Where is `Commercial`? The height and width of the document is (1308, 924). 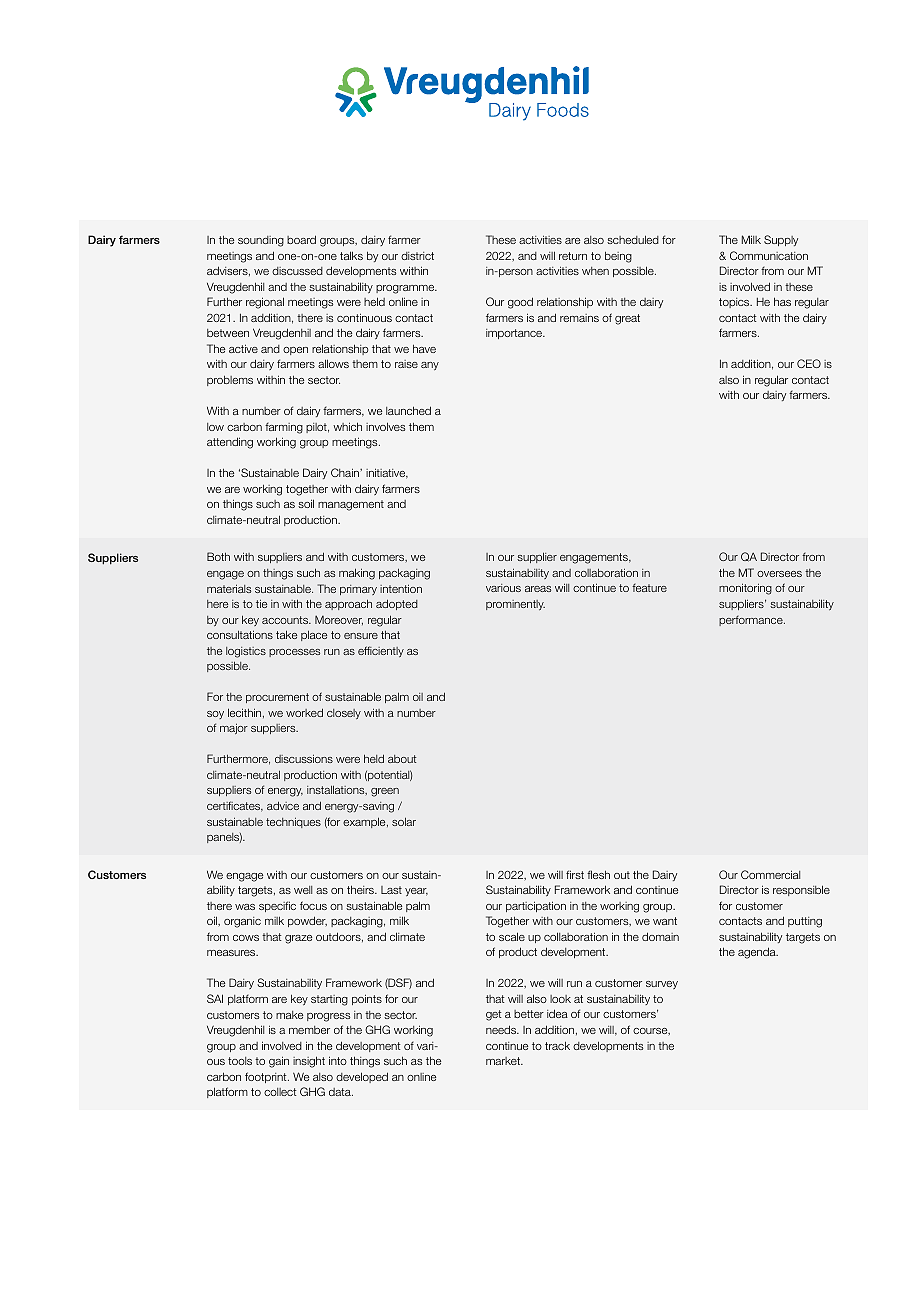 Commercial is located at coordinates (770, 874).
